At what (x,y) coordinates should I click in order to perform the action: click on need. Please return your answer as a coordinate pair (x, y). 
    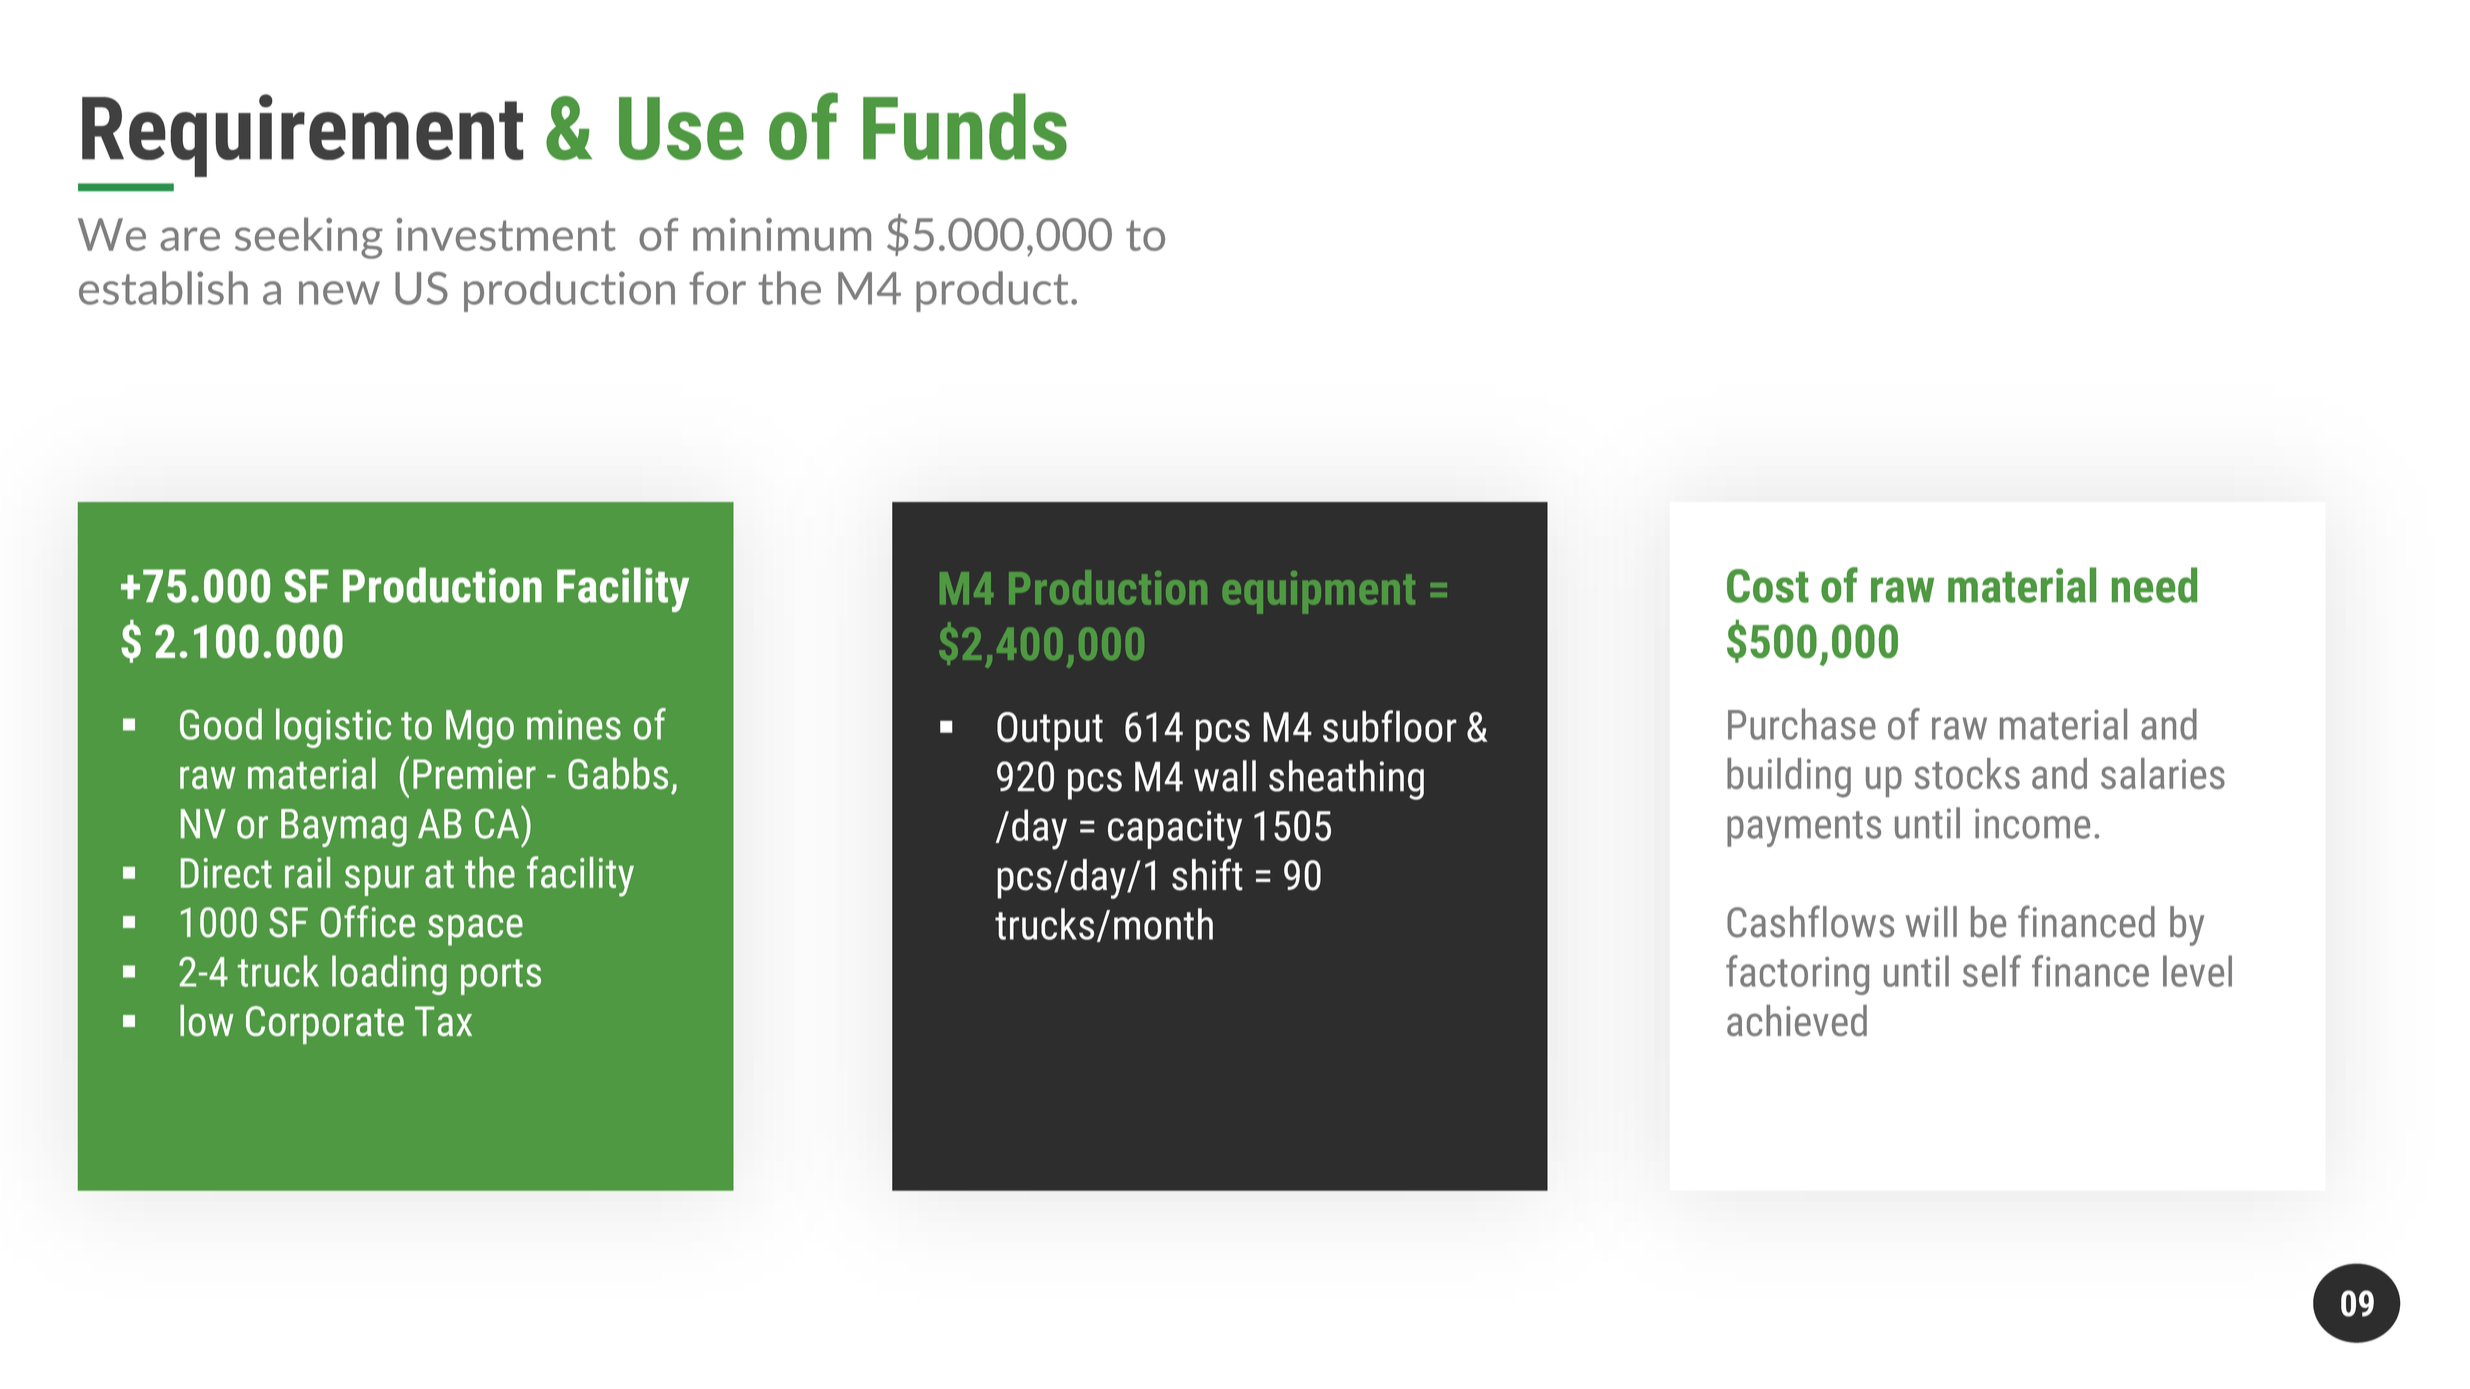
    Looking at the image, I should click on (2154, 585).
